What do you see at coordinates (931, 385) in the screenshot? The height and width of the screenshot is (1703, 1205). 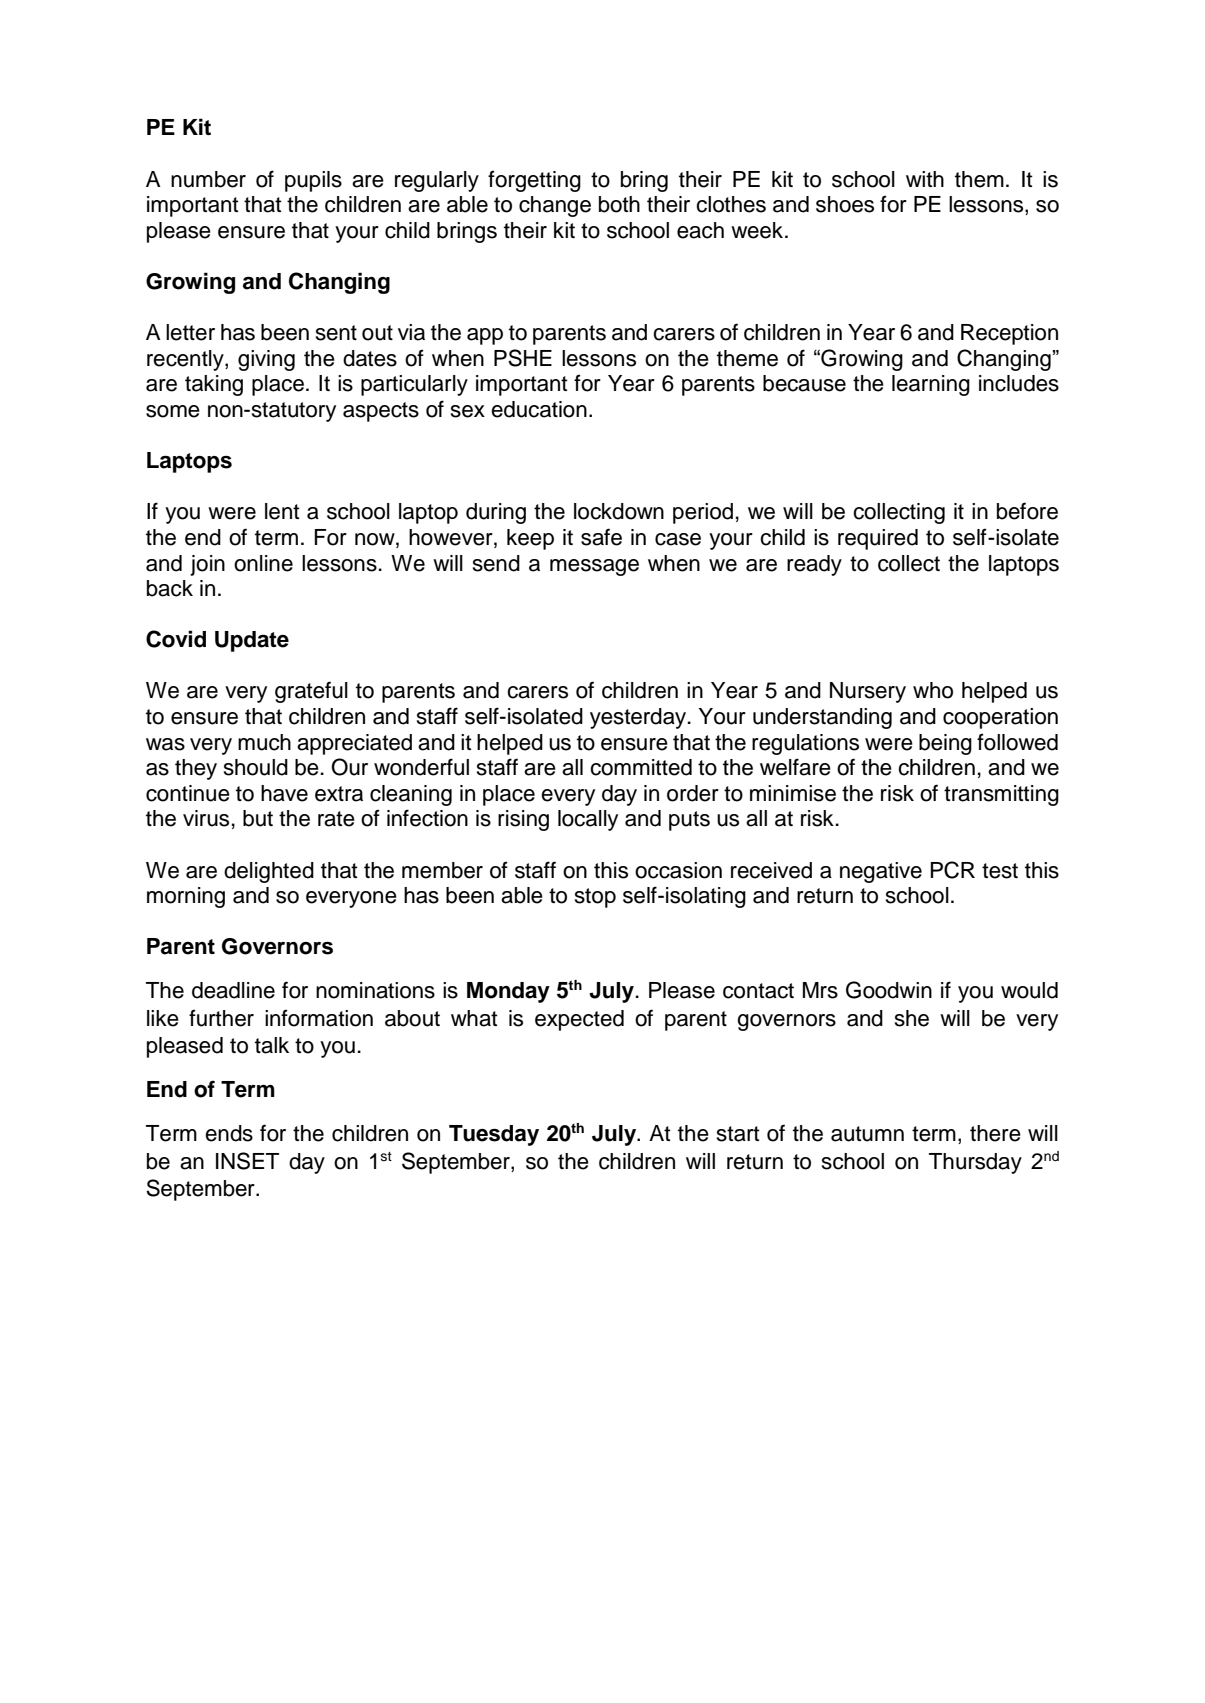 I see `learning` at bounding box center [931, 385].
